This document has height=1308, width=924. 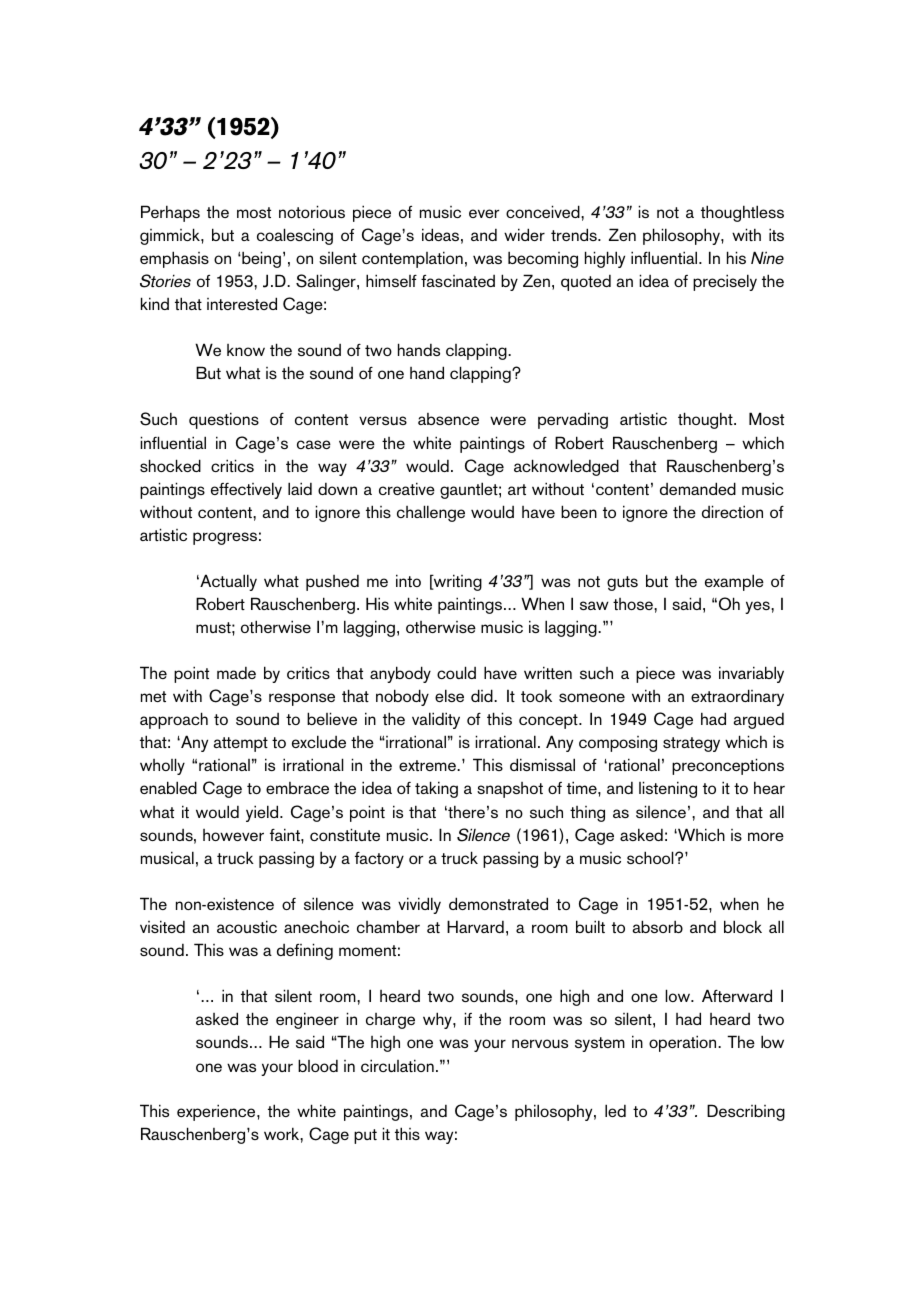 I want to click on could, so click(x=456, y=672).
